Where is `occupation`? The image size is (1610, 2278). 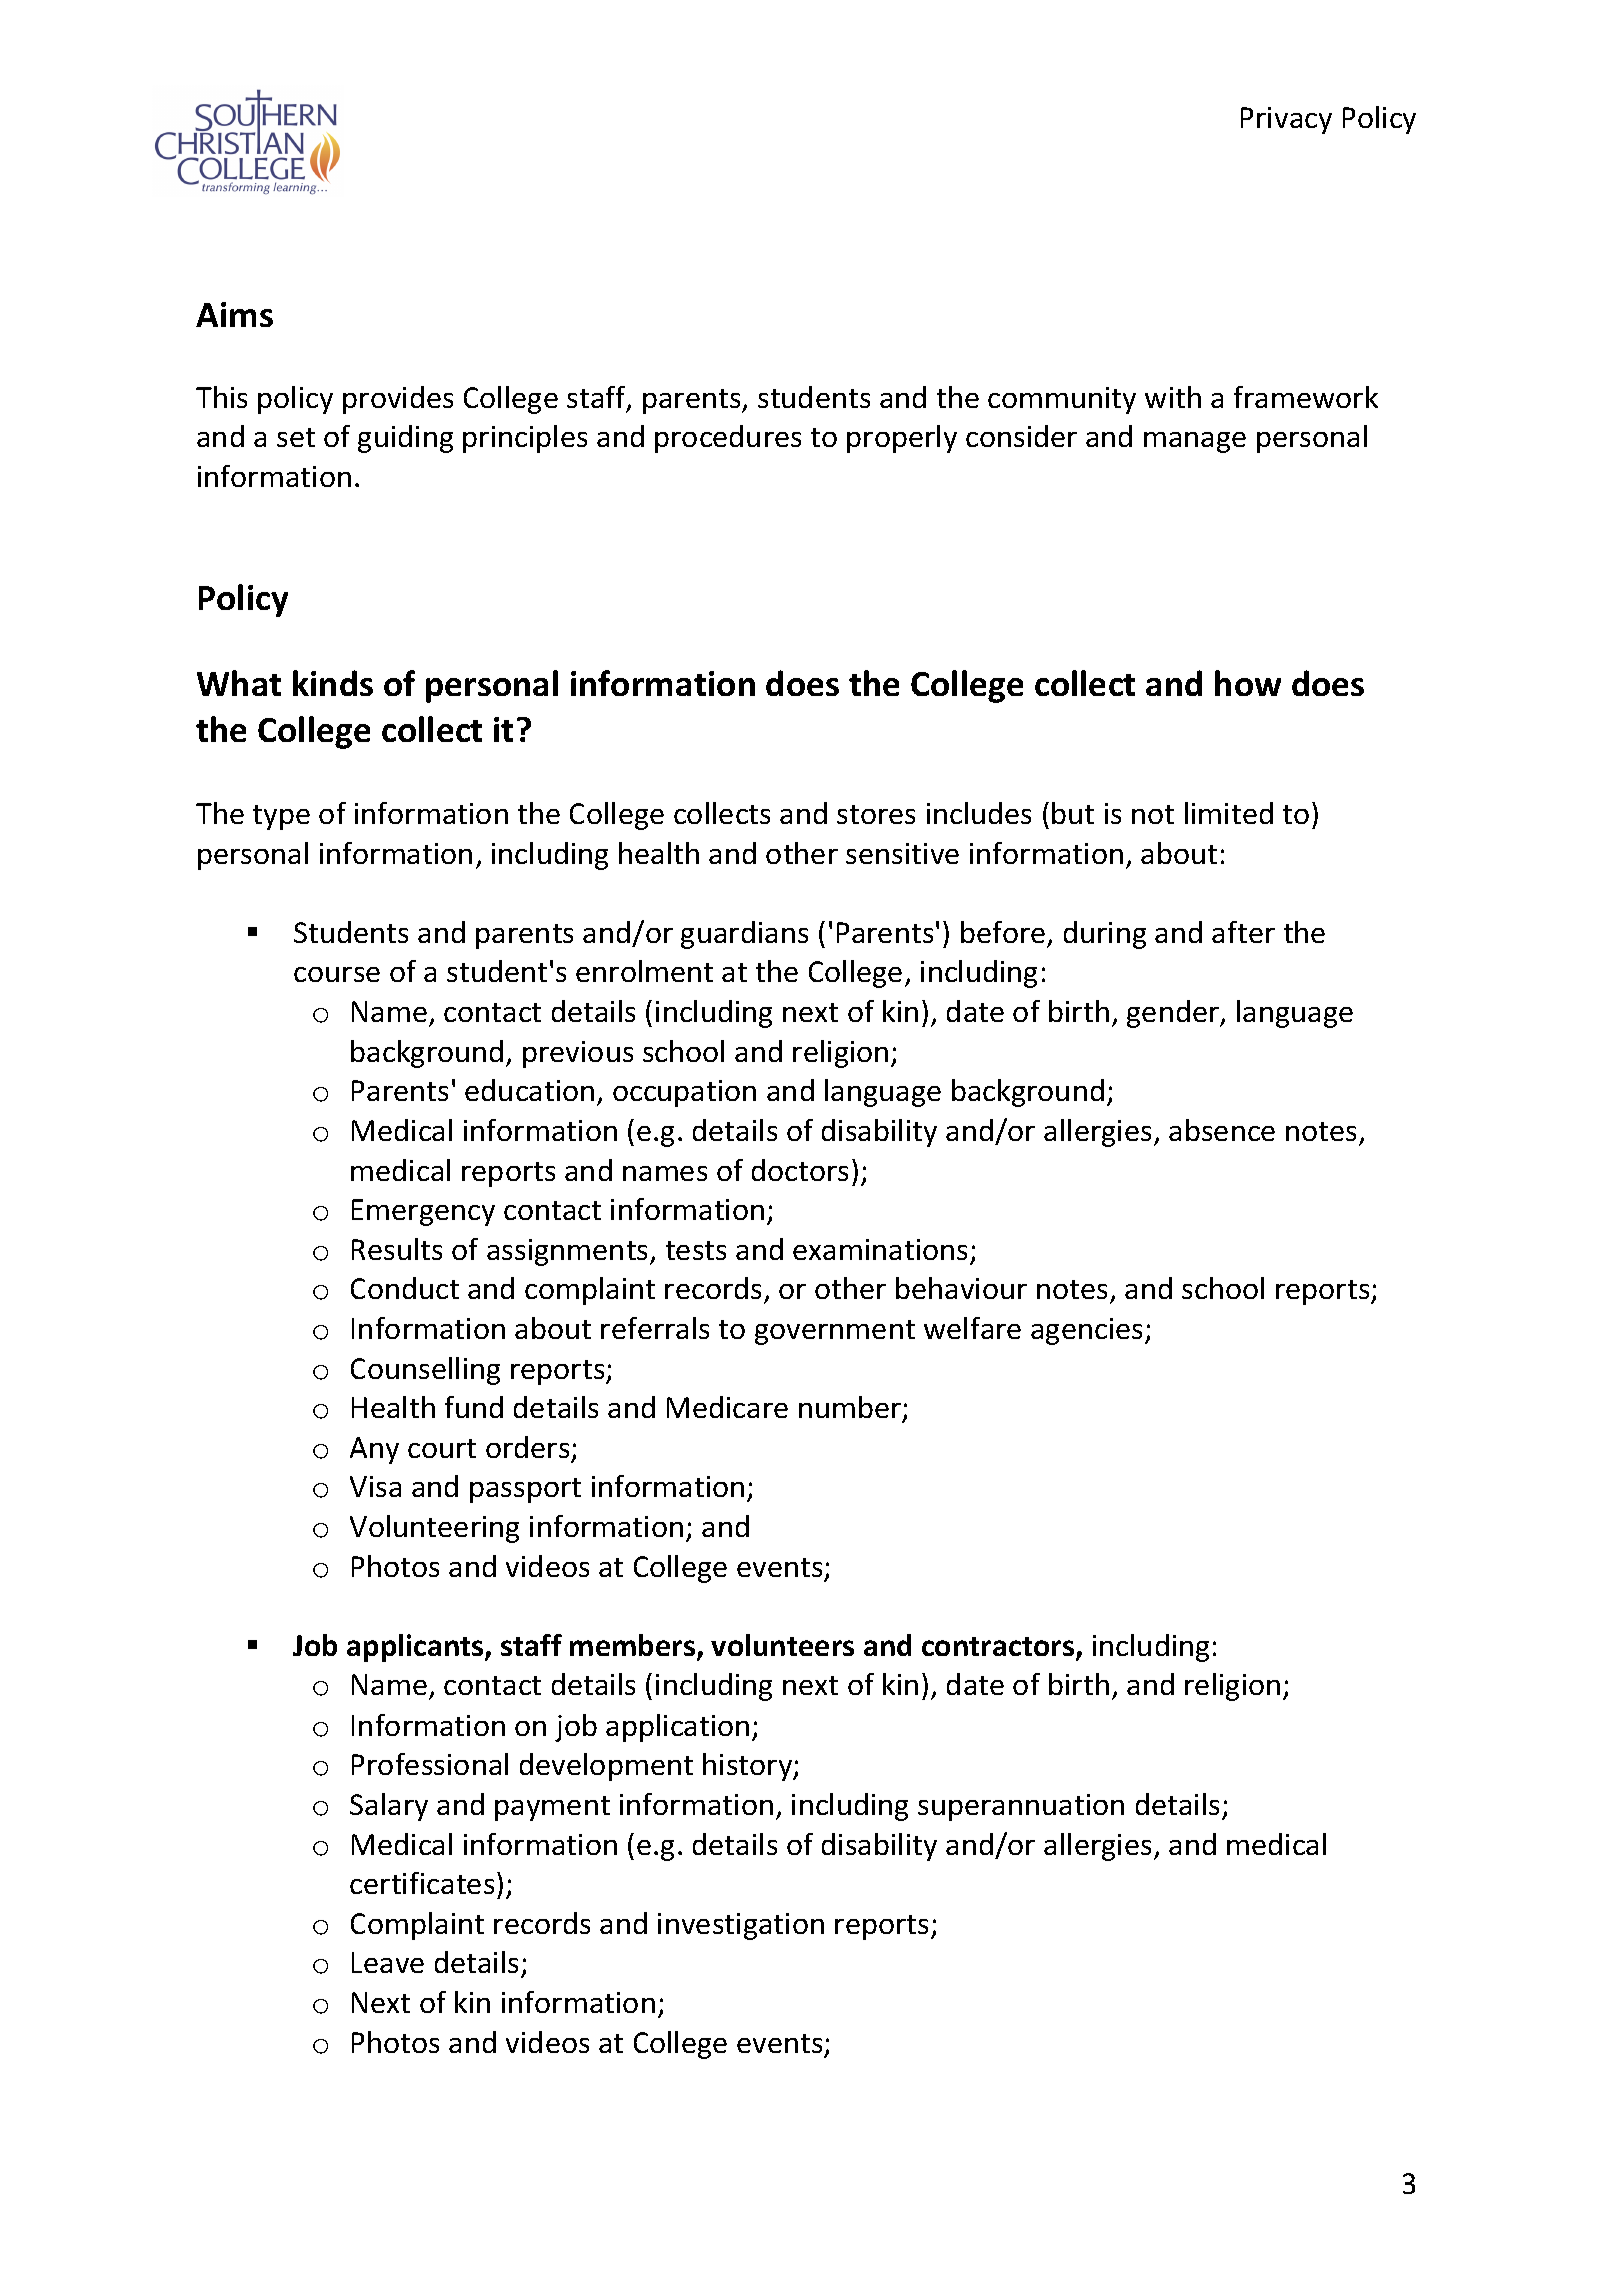 occupation is located at coordinates (684, 1093).
